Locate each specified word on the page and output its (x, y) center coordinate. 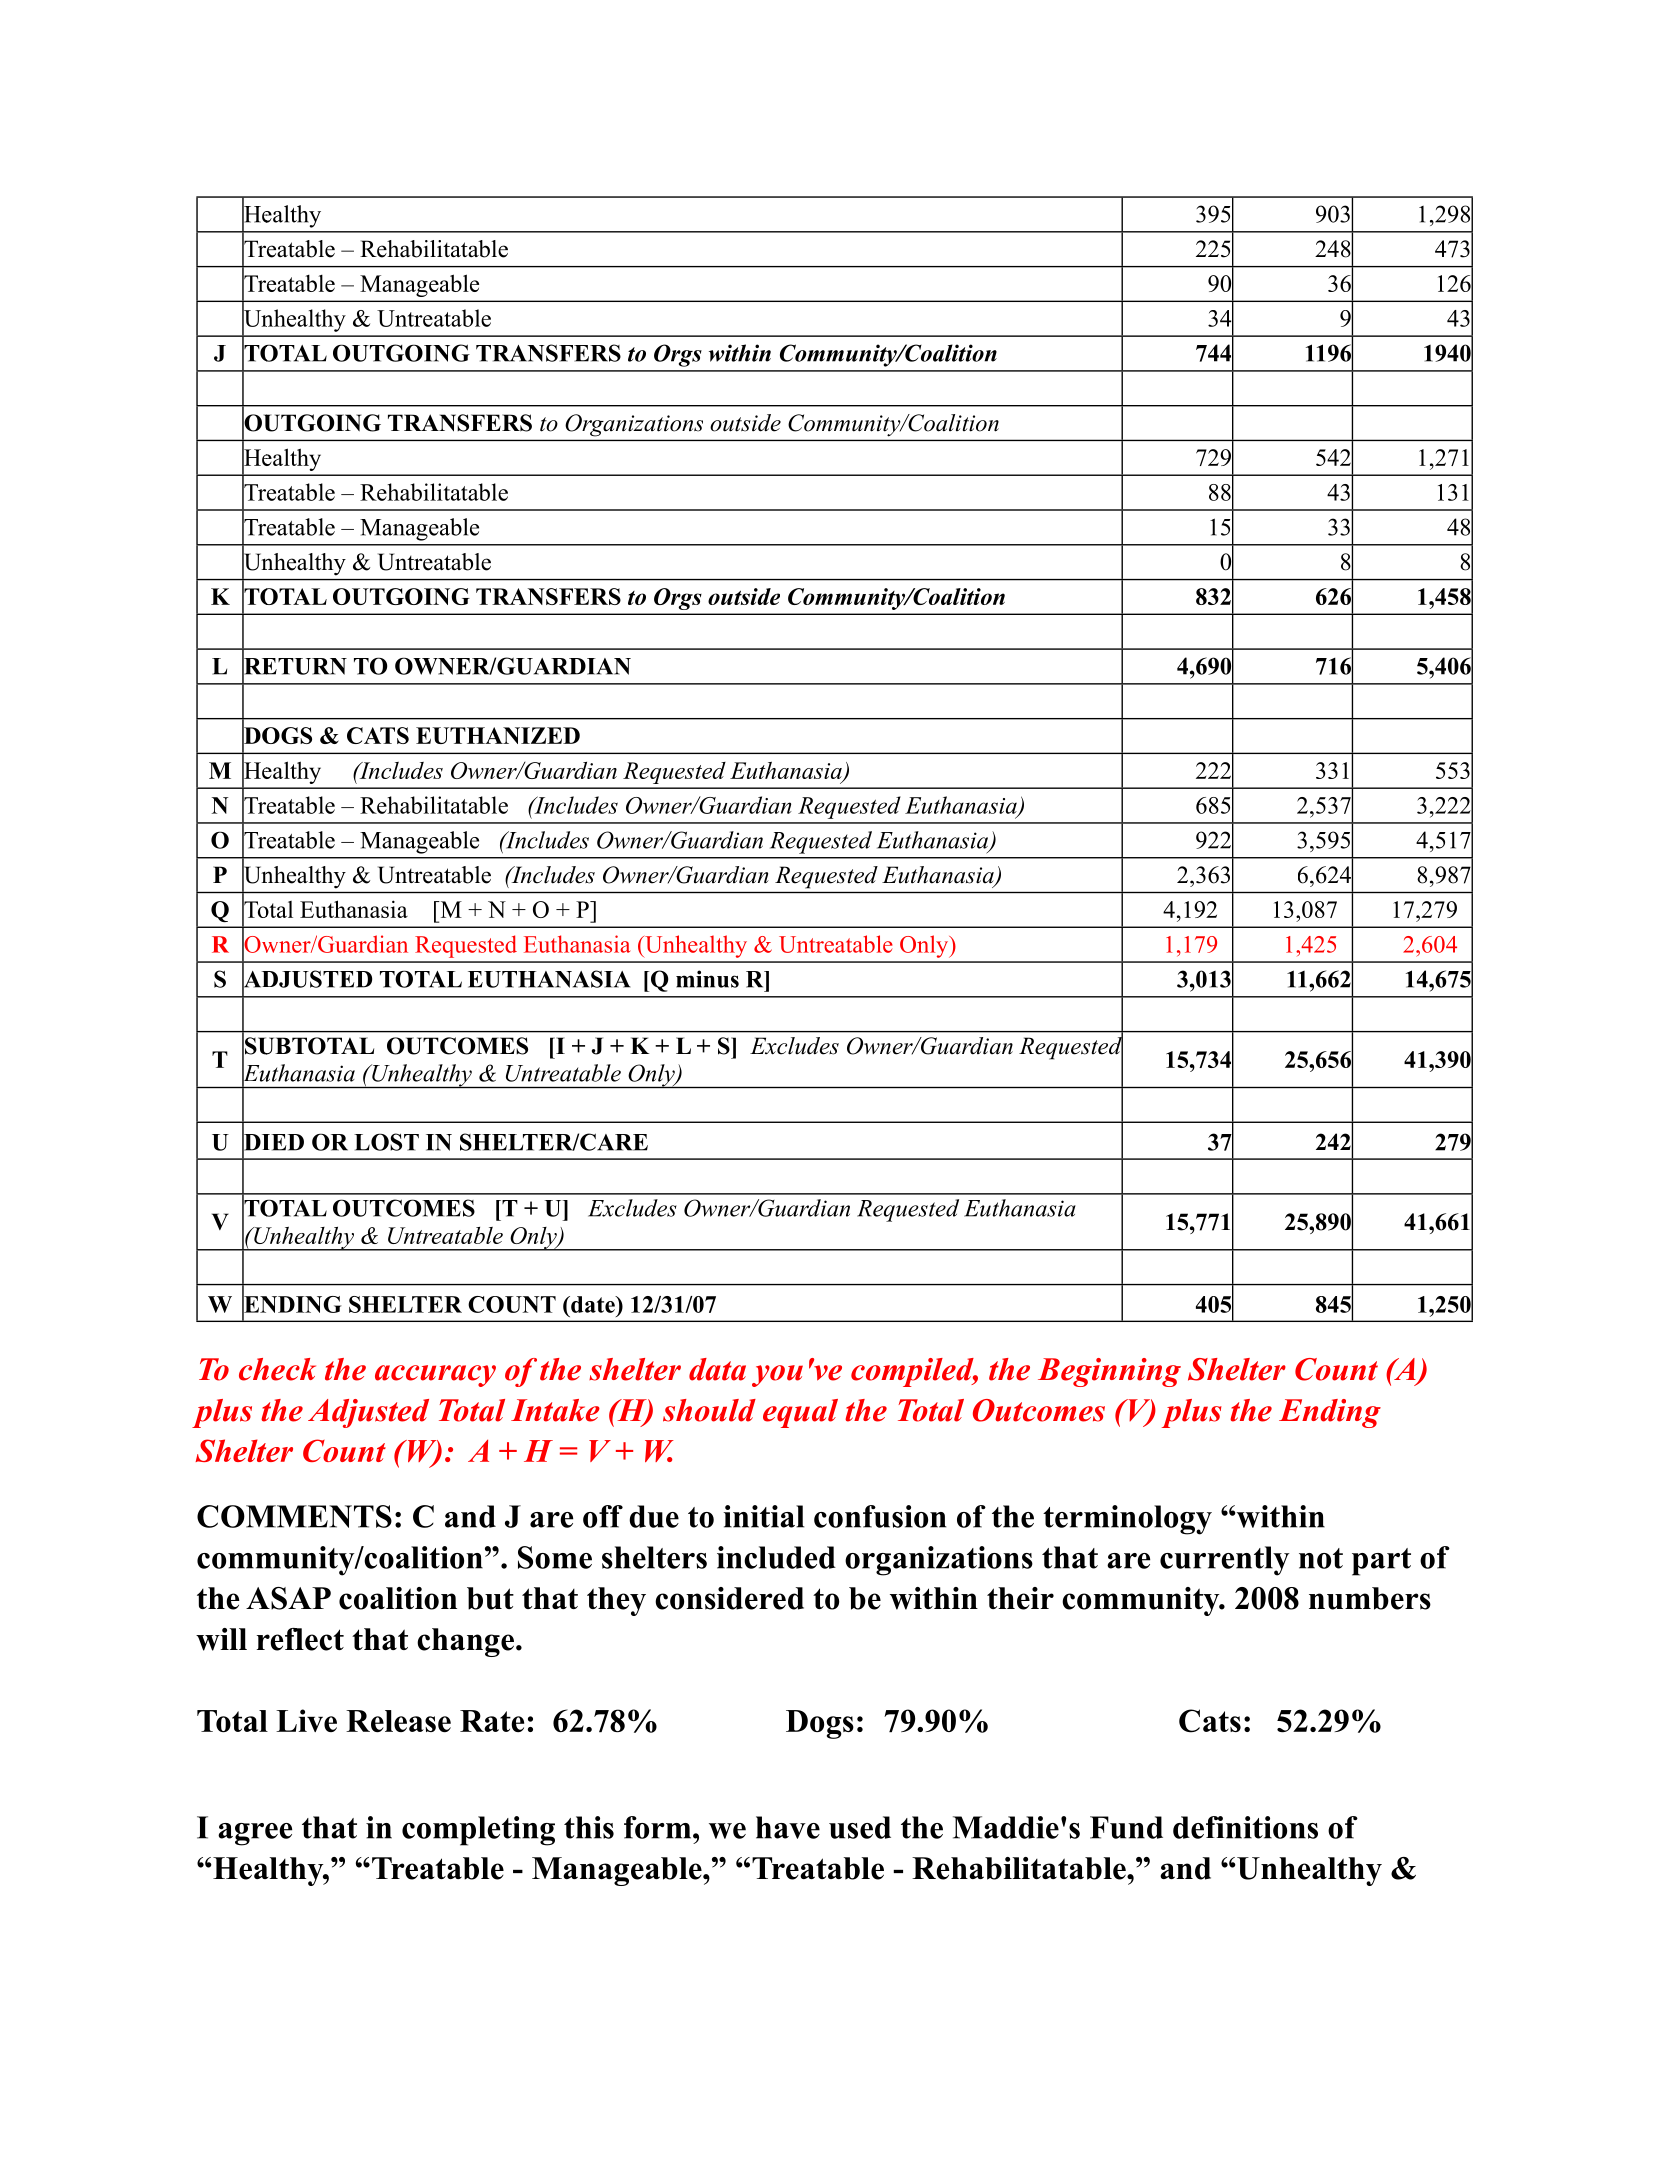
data (717, 1369)
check (277, 1369)
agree (255, 1834)
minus (707, 979)
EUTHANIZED (498, 735)
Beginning (1109, 1372)
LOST (386, 1142)
